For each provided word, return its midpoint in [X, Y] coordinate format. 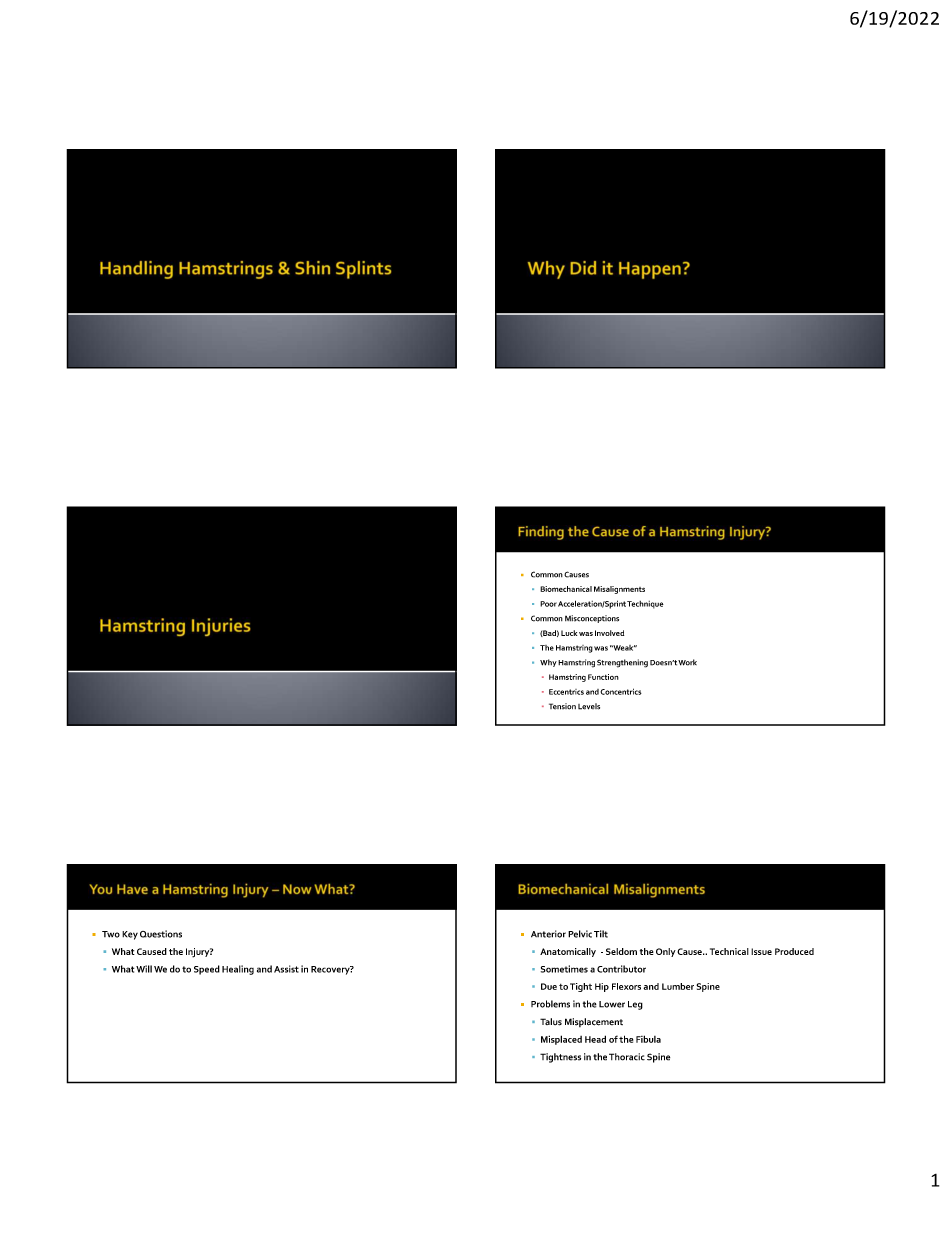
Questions [161, 934]
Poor [548, 604]
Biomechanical [566, 589]
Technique [645, 605]
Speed [207, 970]
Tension [562, 706]
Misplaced [561, 1040]
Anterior [548, 934]
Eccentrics [566, 692]
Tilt [601, 934]
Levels [589, 706]
